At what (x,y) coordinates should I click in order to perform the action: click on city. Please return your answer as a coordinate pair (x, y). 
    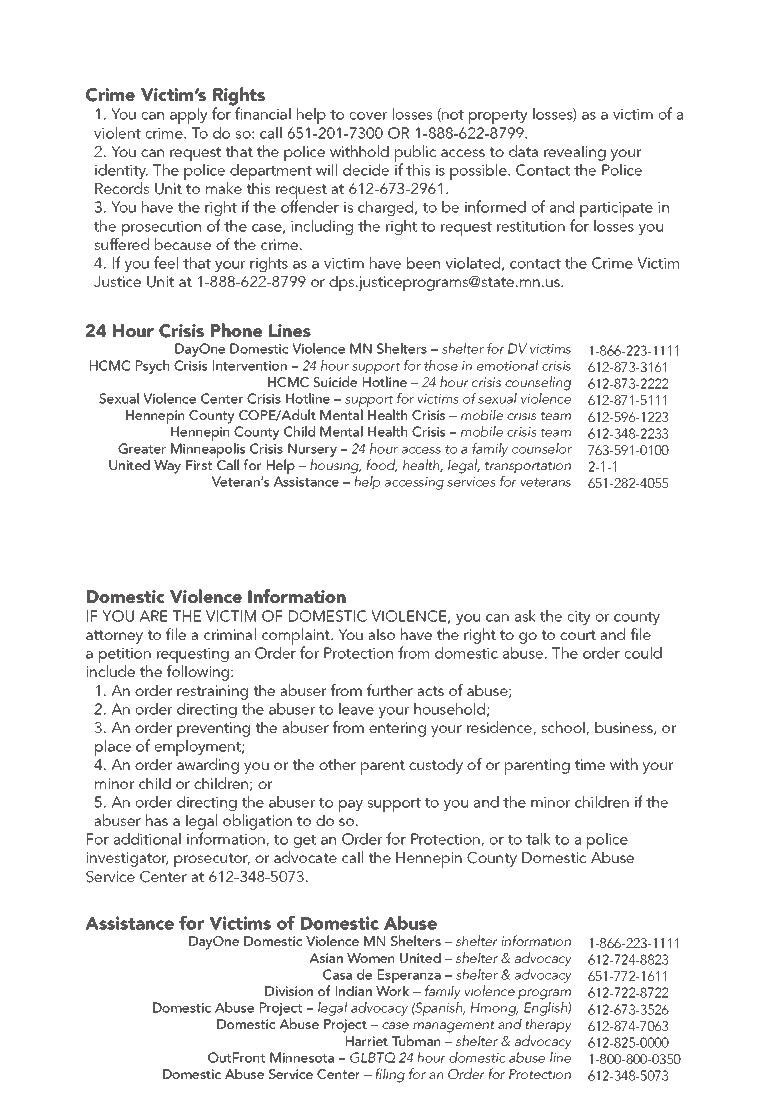
    Looking at the image, I should click on (579, 617).
